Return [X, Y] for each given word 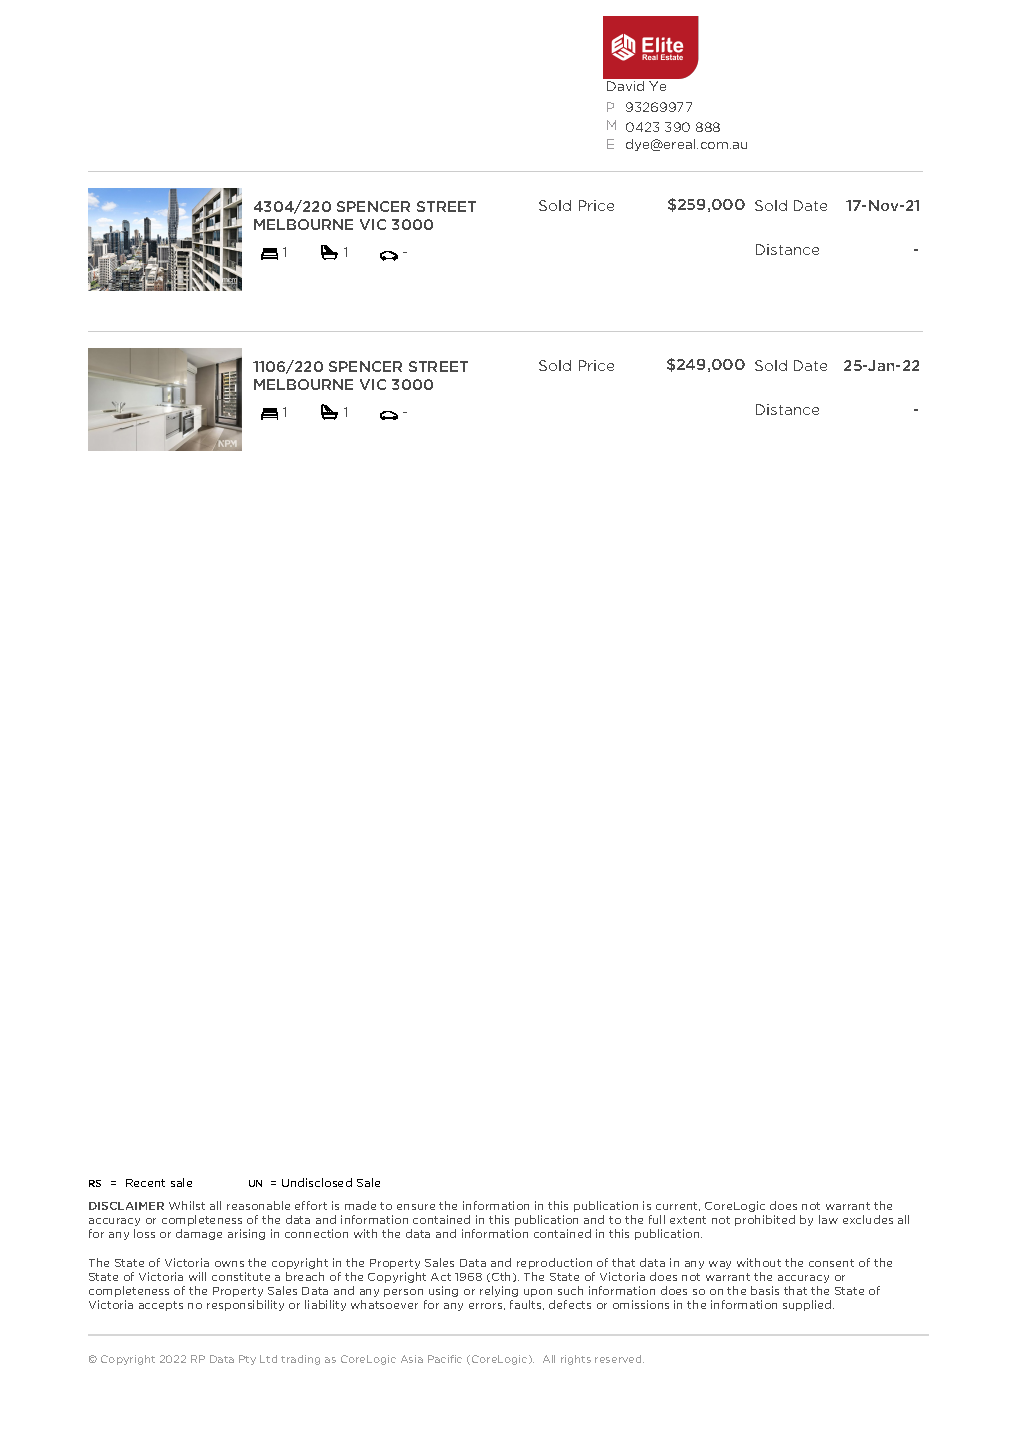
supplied [808, 1305]
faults [527, 1305]
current [678, 1206]
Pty [247, 1360]
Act [441, 1277]
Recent [145, 1183]
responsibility [245, 1305]
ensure [416, 1207]
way [720, 1265]
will [197, 1276]
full [657, 1219]
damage [199, 1234]
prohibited [765, 1220]
